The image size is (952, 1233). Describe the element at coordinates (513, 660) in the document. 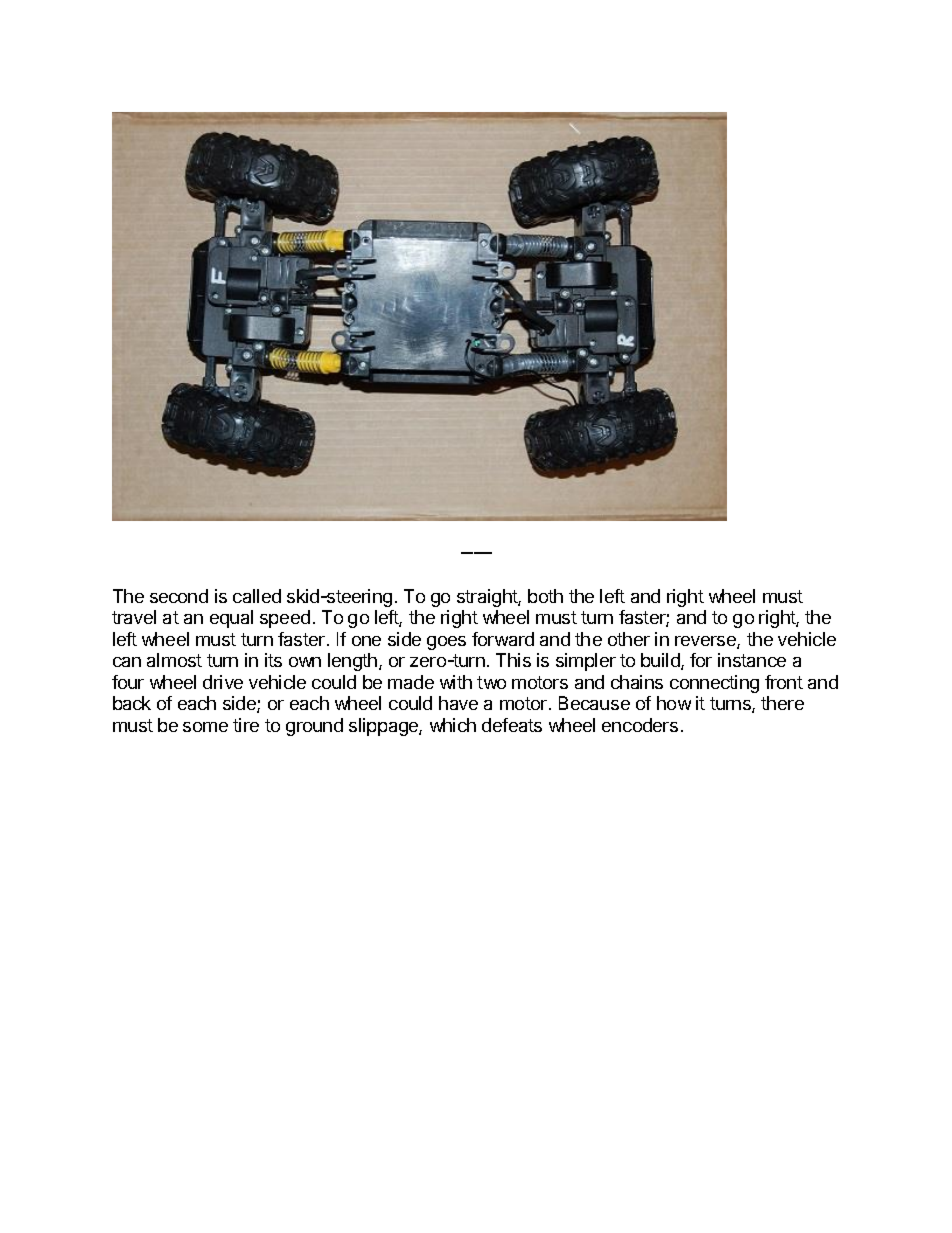

I see `This` at that location.
